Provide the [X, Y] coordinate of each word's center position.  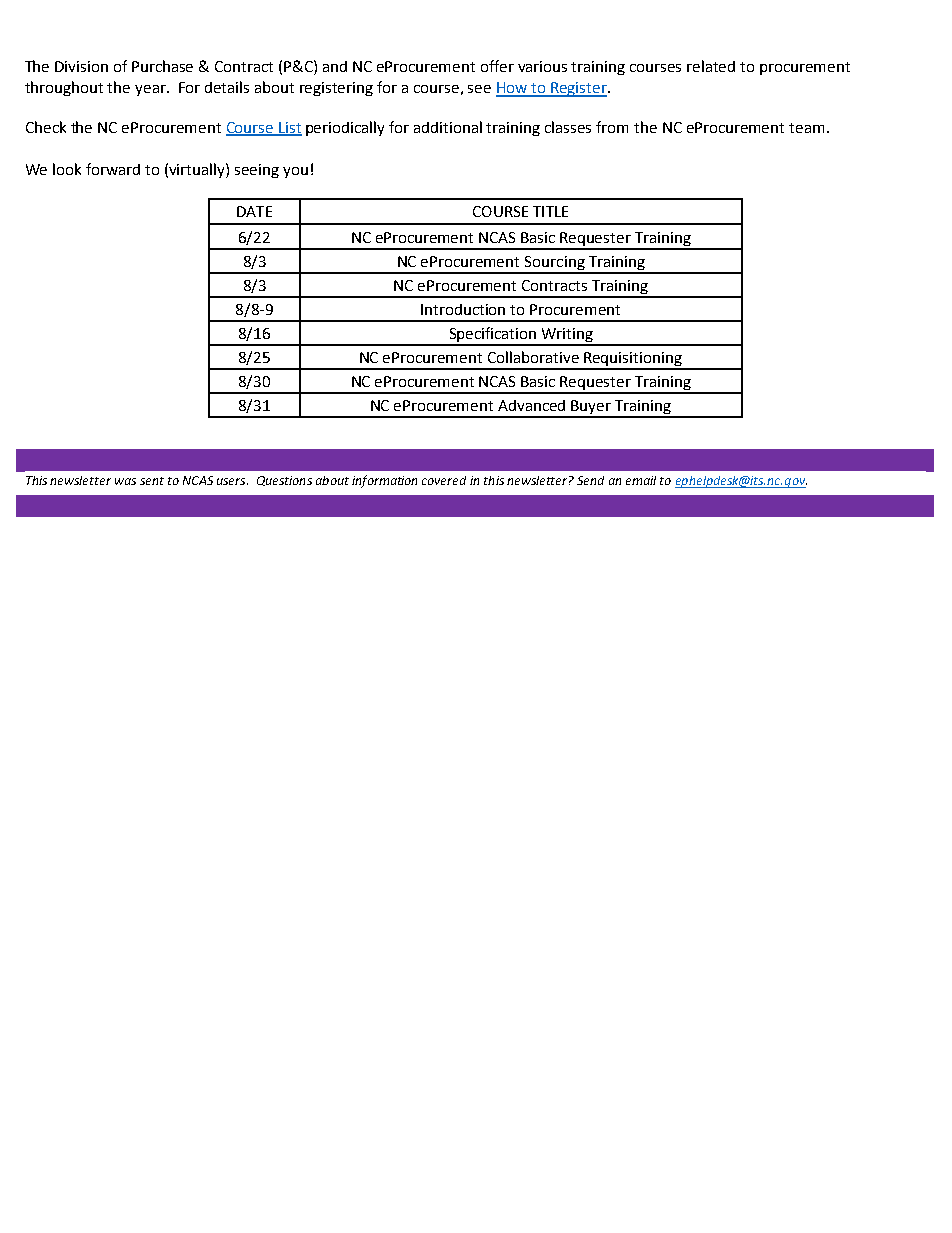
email [641, 480]
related [711, 66]
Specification [493, 336]
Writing [567, 336]
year [151, 90]
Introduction [463, 309]
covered [444, 480]
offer [497, 66]
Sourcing [555, 264]
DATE [254, 211]
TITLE [550, 211]
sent [152, 481]
